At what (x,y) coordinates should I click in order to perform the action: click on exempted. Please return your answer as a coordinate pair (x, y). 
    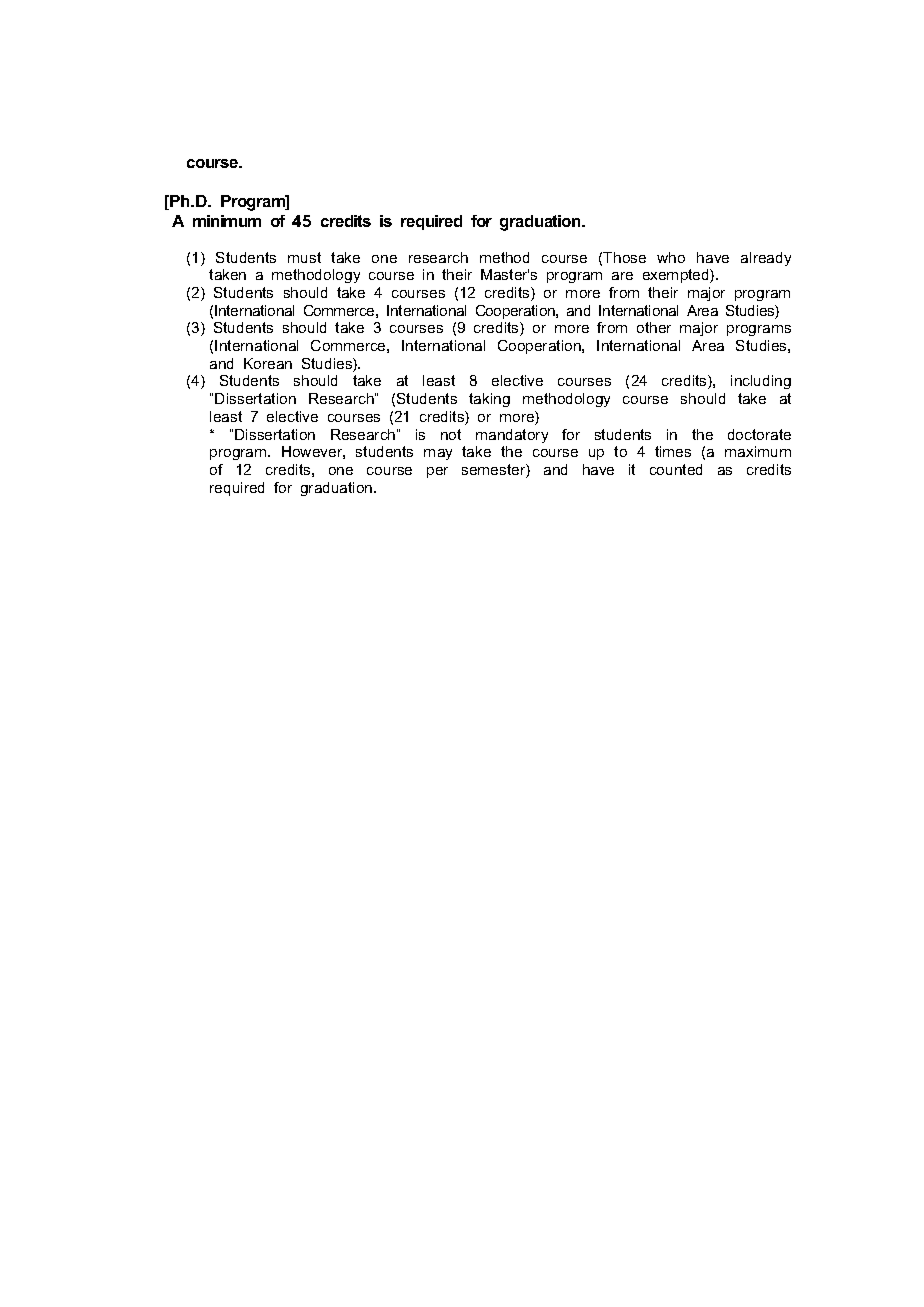
    Looking at the image, I should click on (677, 276).
